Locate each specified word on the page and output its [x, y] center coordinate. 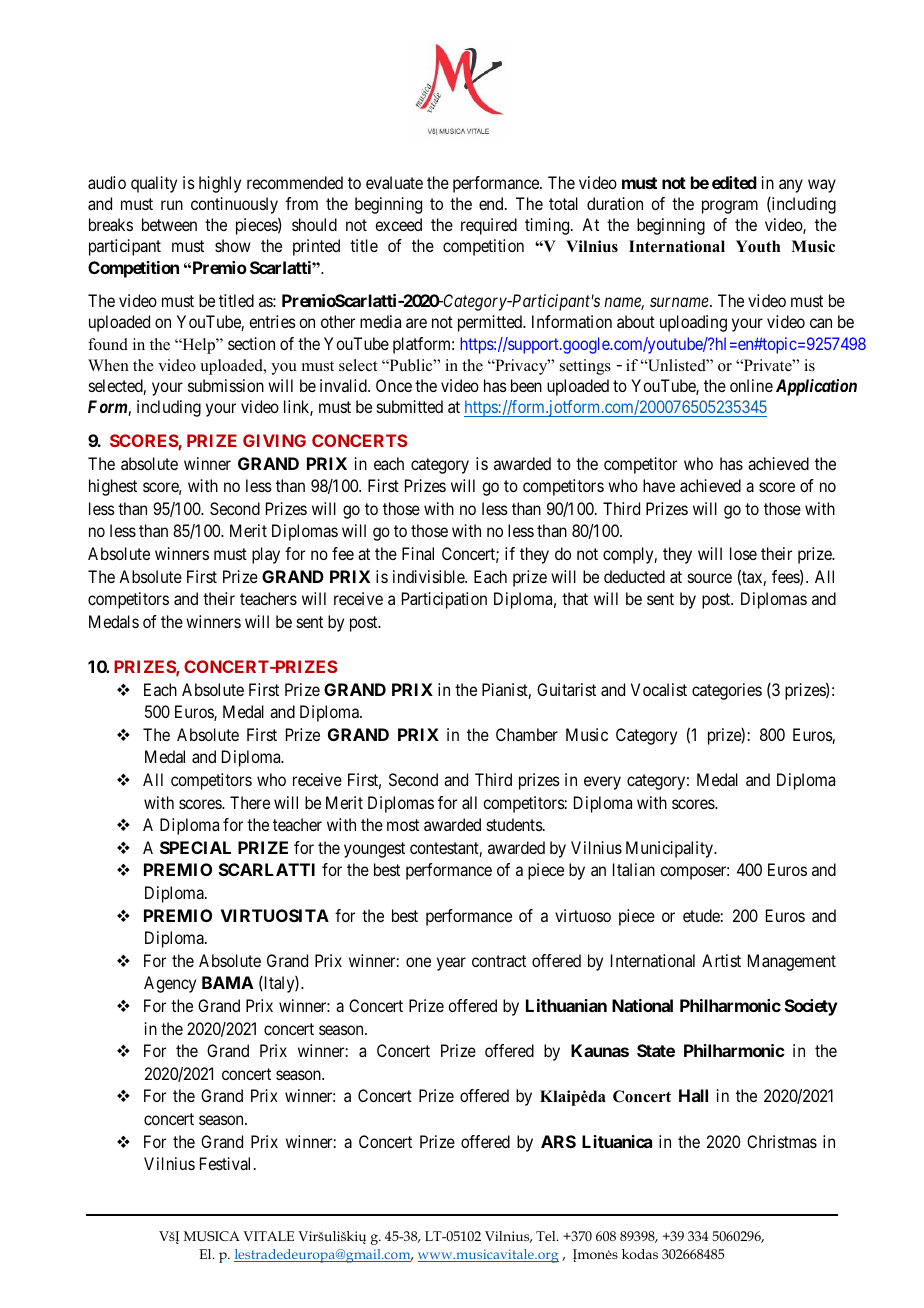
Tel [547, 1236]
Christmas [782, 1141]
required [489, 226]
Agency [170, 984]
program [730, 207]
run [172, 205]
